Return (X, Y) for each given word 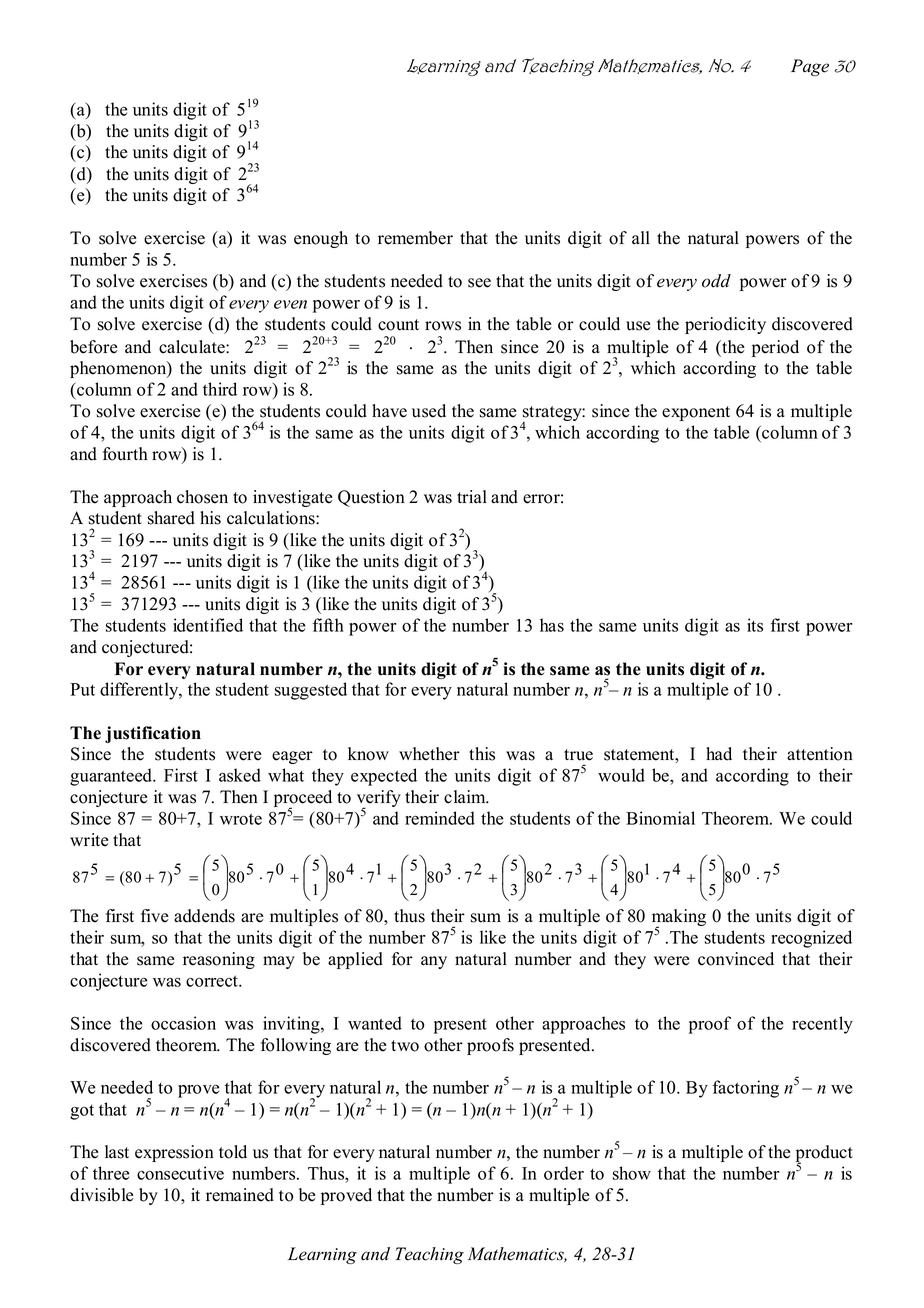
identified (208, 625)
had (719, 754)
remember (415, 238)
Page (810, 67)
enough (321, 239)
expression (174, 1153)
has (552, 625)
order (564, 1173)
